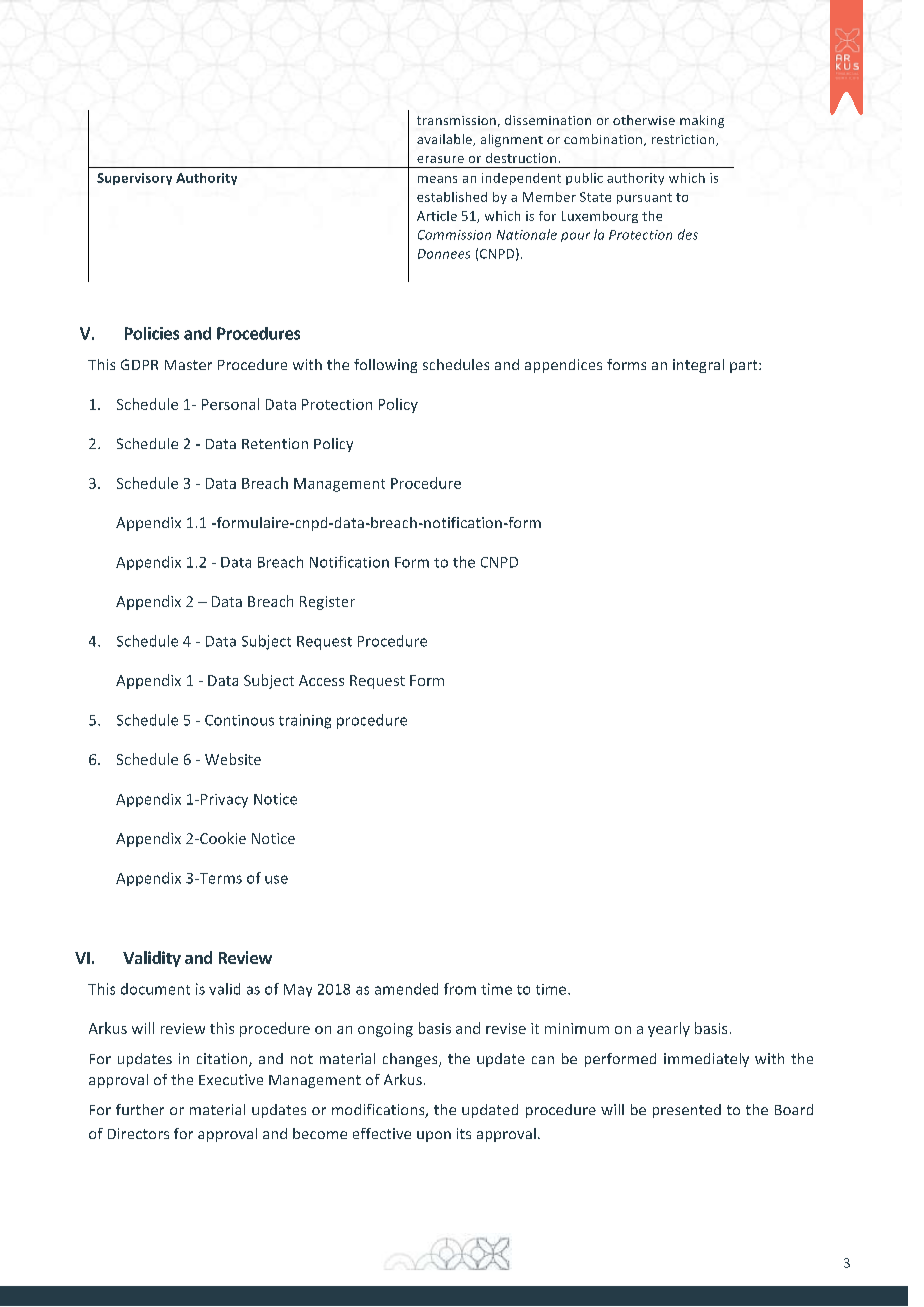 Image resolution: width=924 pixels, height=1307 pixels. What do you see at coordinates (698, 366) in the document?
I see `integral` at bounding box center [698, 366].
